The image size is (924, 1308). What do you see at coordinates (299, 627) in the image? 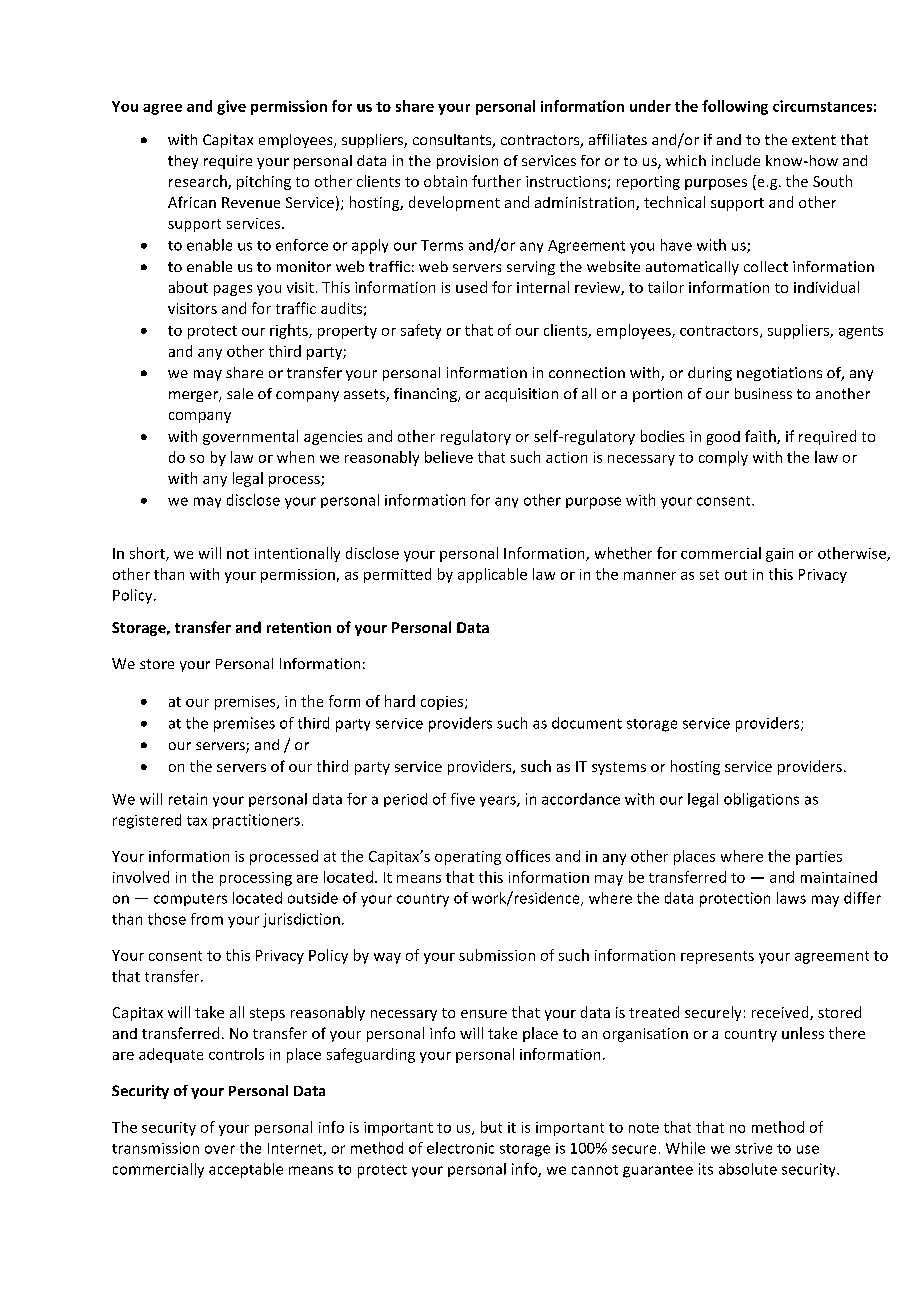
I see `retention` at bounding box center [299, 627].
